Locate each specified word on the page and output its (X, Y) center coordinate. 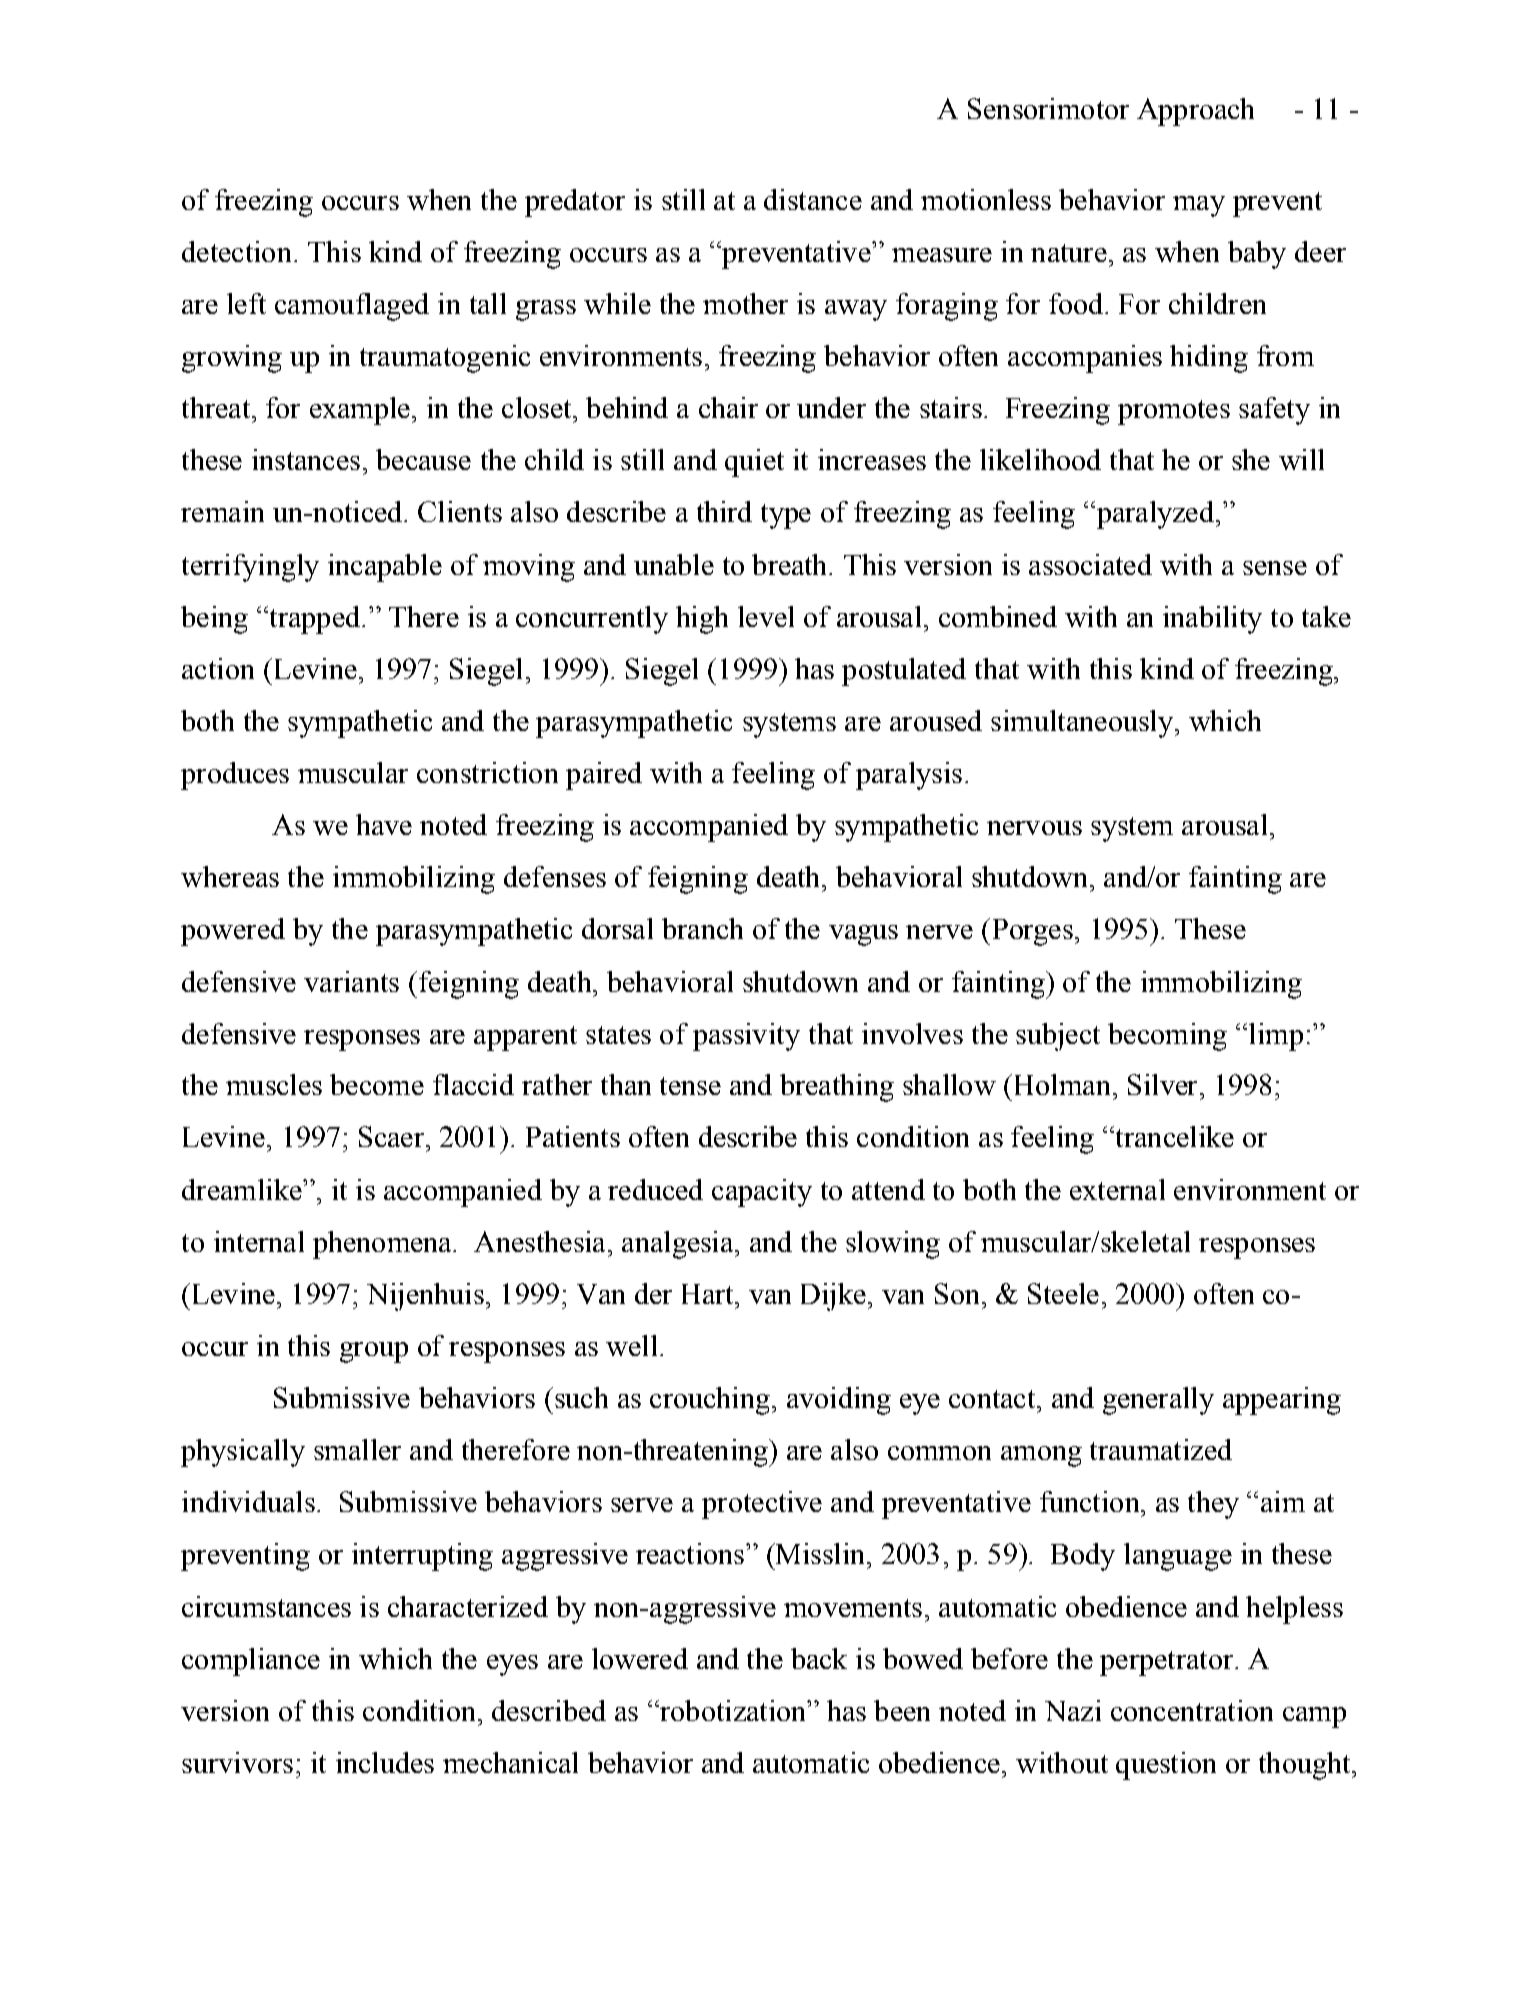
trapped (313, 620)
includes (385, 1762)
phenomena (383, 1245)
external (1117, 1189)
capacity (762, 1193)
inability (1212, 620)
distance (813, 199)
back (819, 1658)
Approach (1195, 112)
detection (236, 251)
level (766, 616)
